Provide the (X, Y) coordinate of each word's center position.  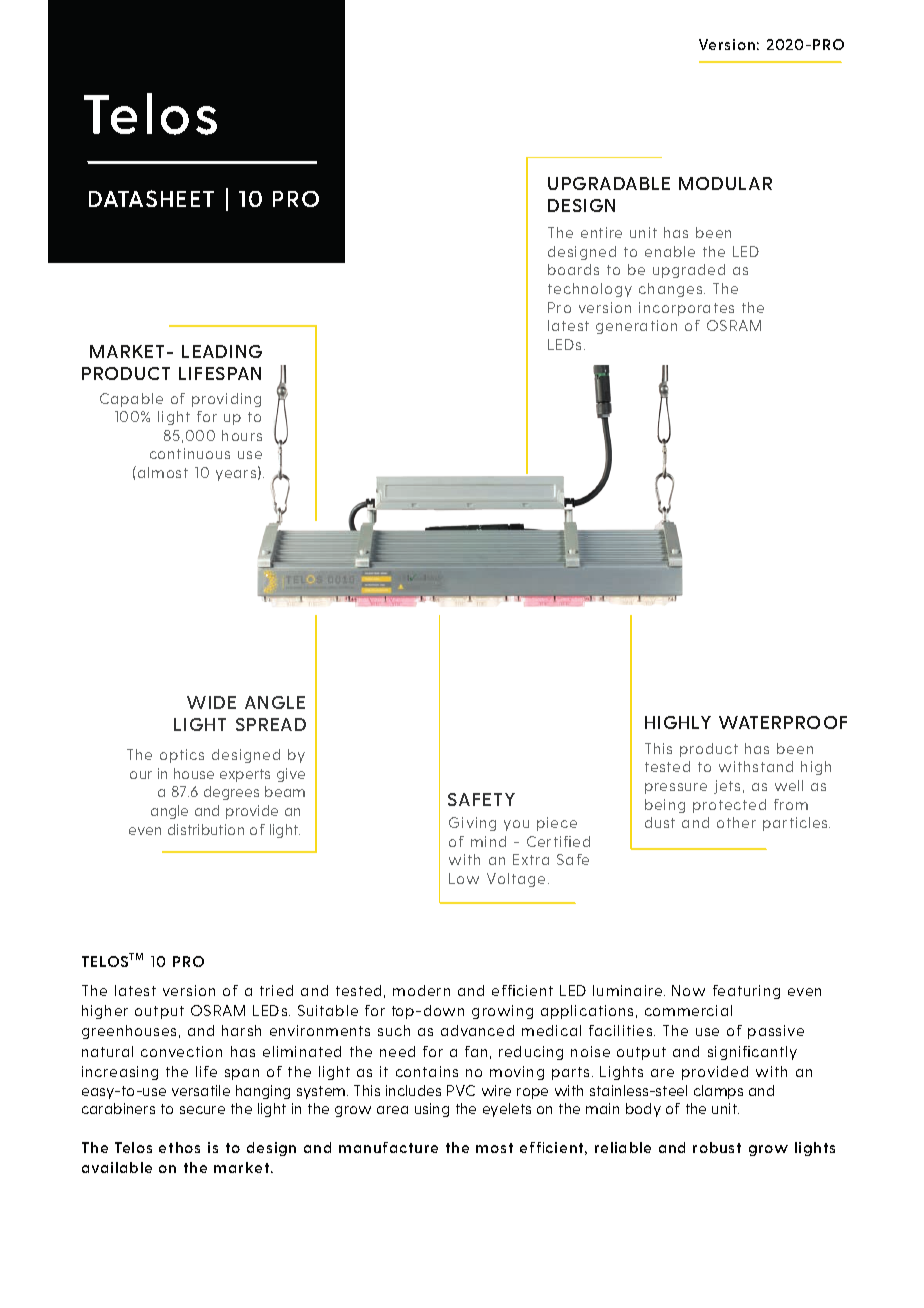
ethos (179, 1147)
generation (636, 327)
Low (464, 878)
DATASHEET (151, 198)
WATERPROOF (783, 722)
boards (573, 269)
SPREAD (271, 724)
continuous (190, 453)
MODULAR (725, 183)
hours (242, 435)
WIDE (211, 702)
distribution (206, 829)
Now (688, 990)
